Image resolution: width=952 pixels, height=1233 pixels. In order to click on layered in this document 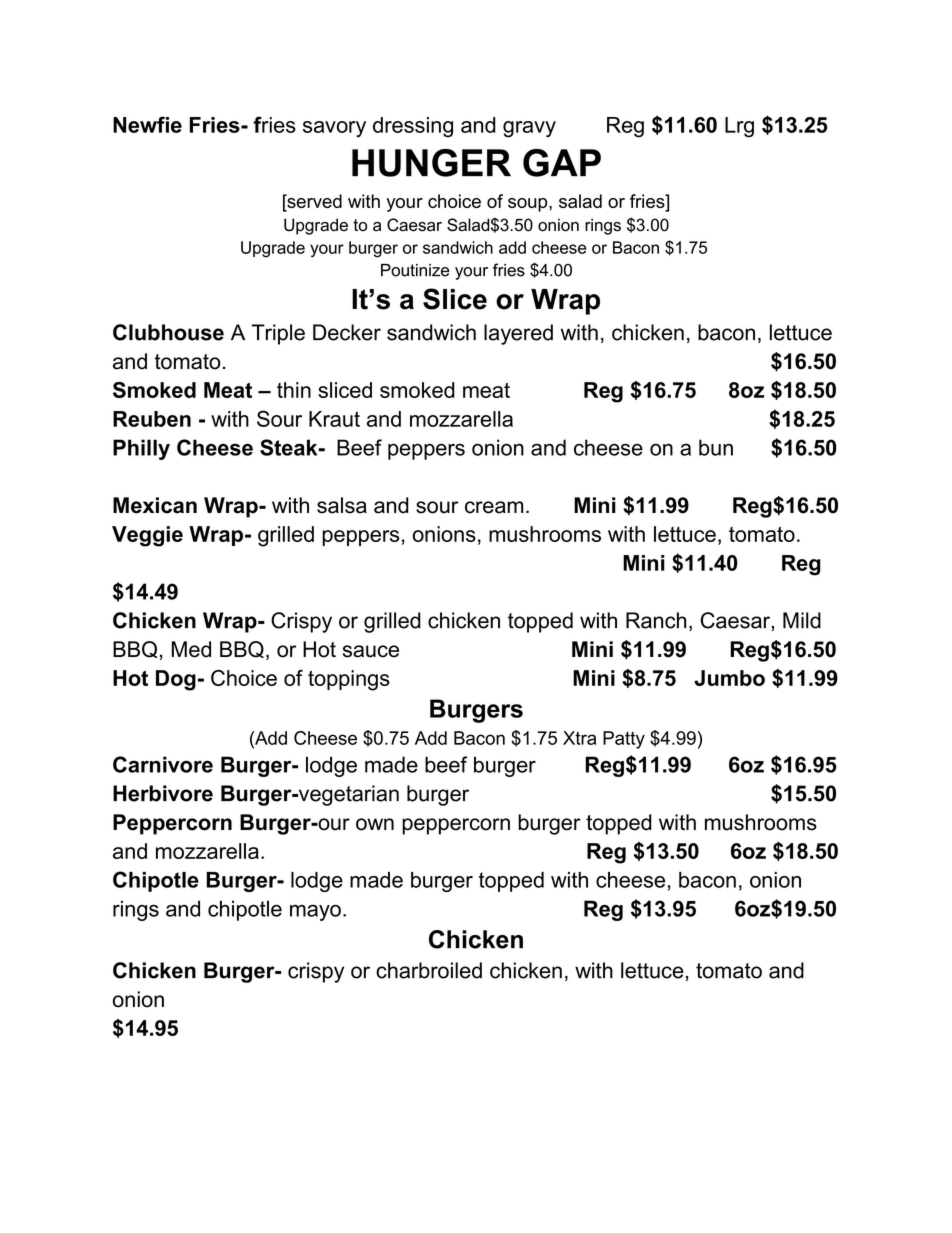, I will do `click(518, 334)`.
